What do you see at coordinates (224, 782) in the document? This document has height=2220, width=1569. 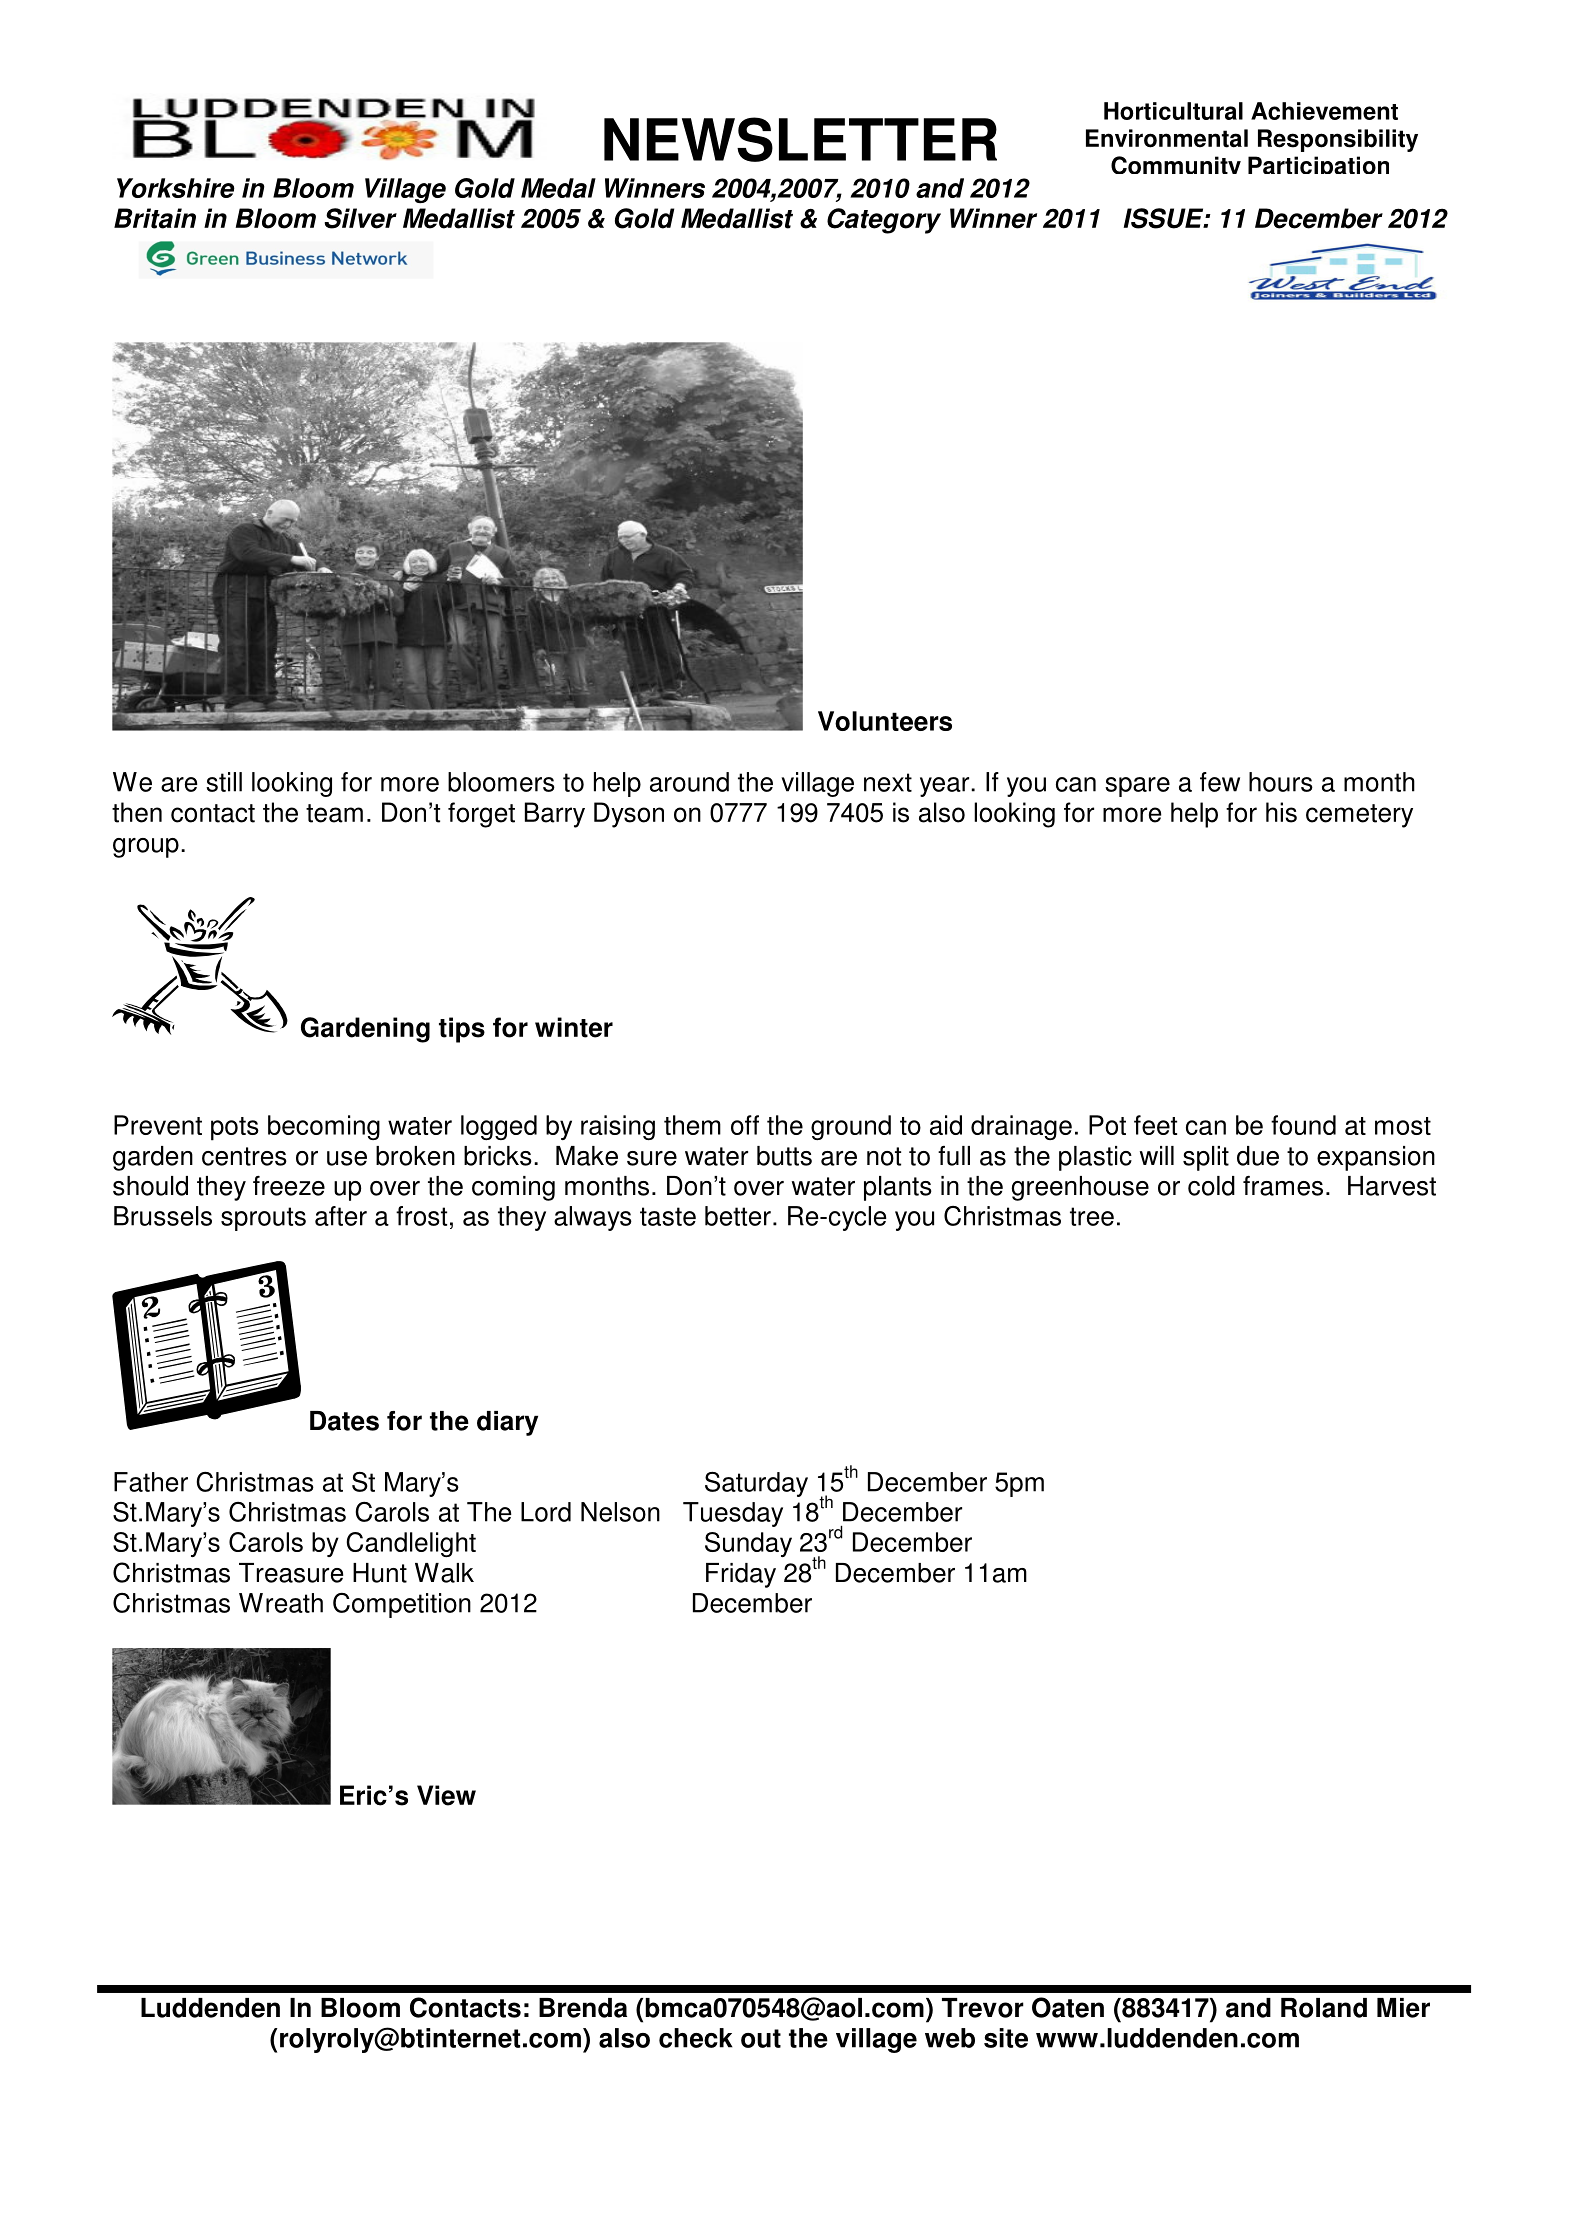 I see `still` at bounding box center [224, 782].
